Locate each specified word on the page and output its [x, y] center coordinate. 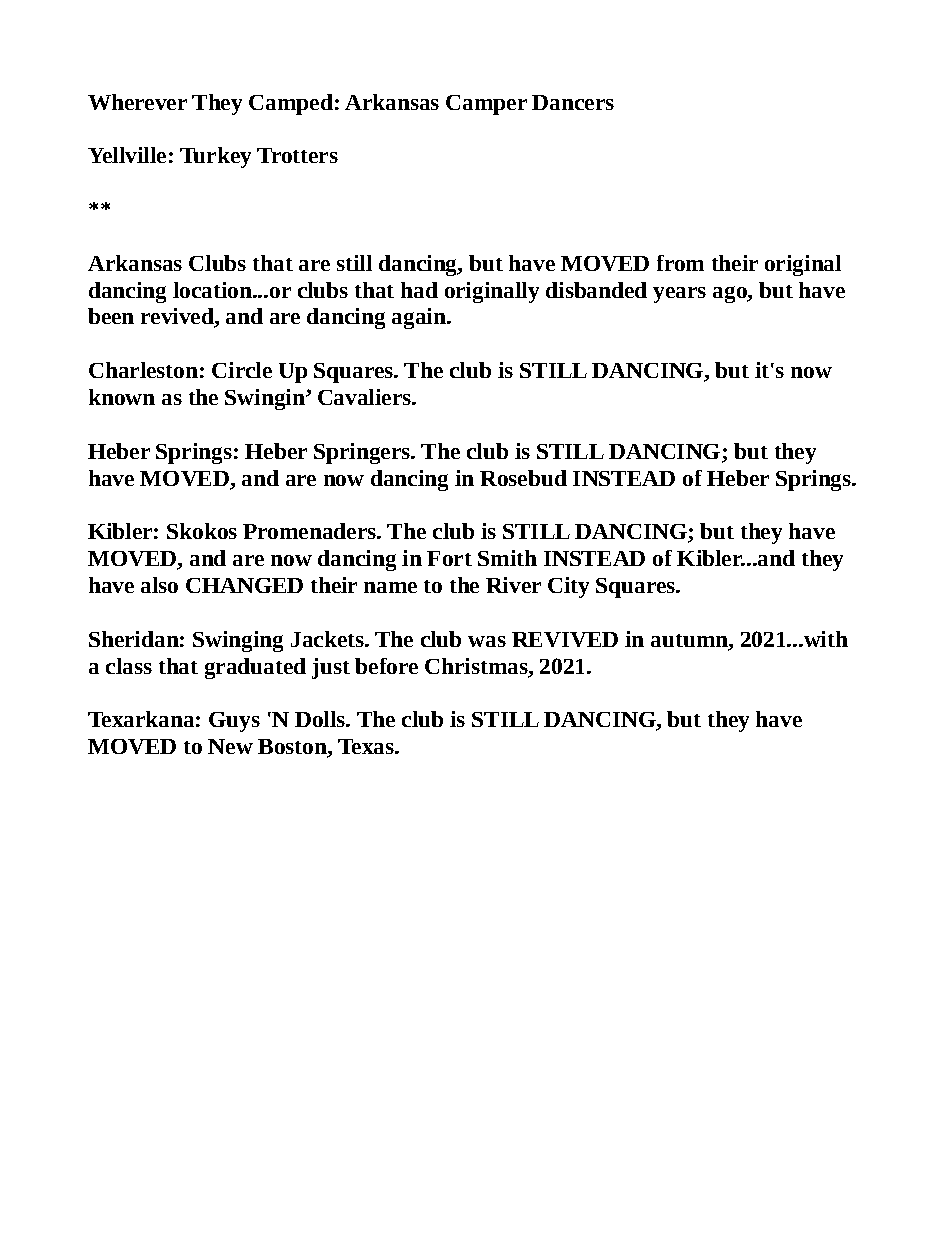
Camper [486, 105]
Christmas [477, 667]
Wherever [137, 102]
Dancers [573, 102]
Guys [234, 722]
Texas [367, 746]
